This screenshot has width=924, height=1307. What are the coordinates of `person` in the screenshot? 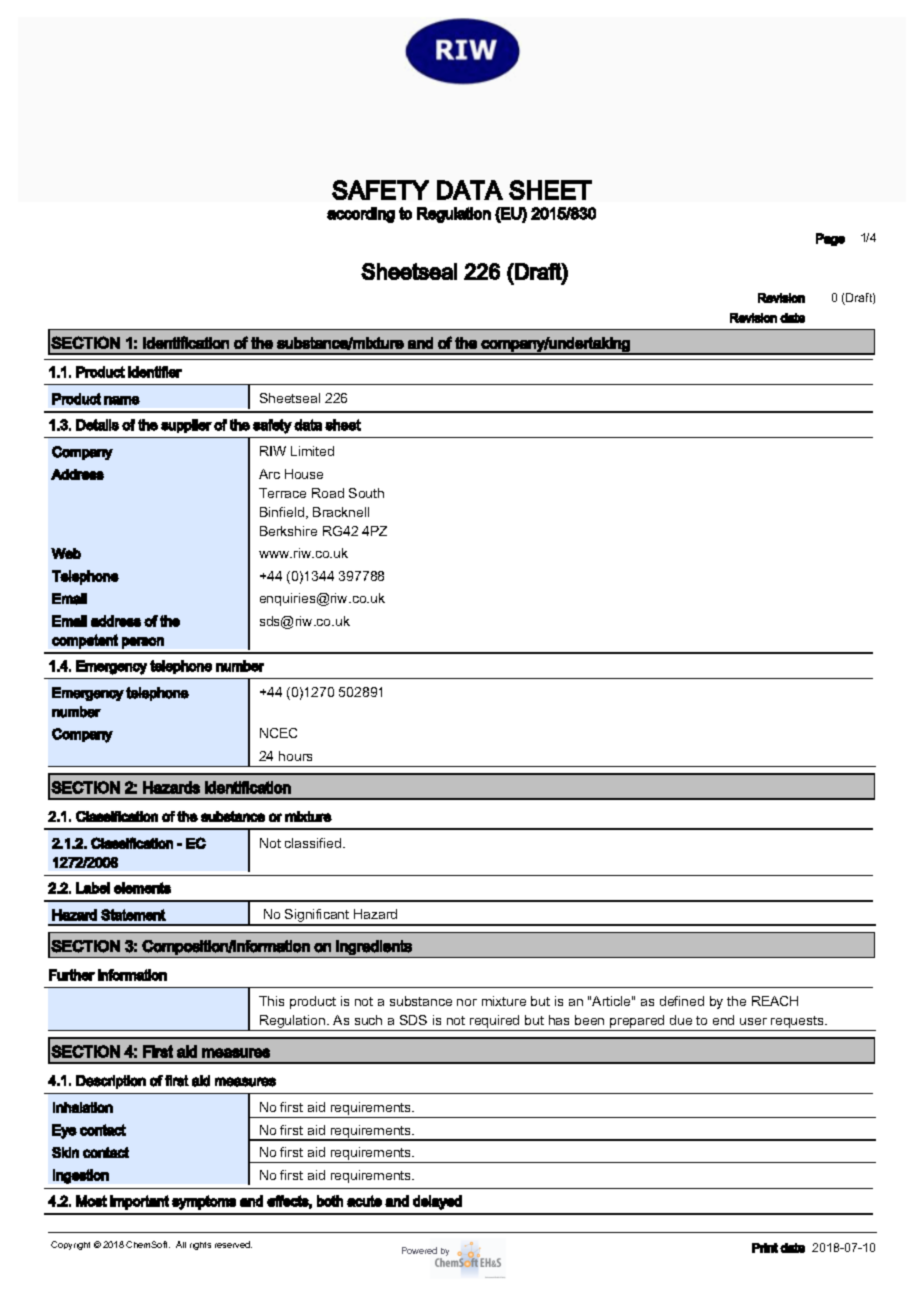 It's located at (143, 643).
